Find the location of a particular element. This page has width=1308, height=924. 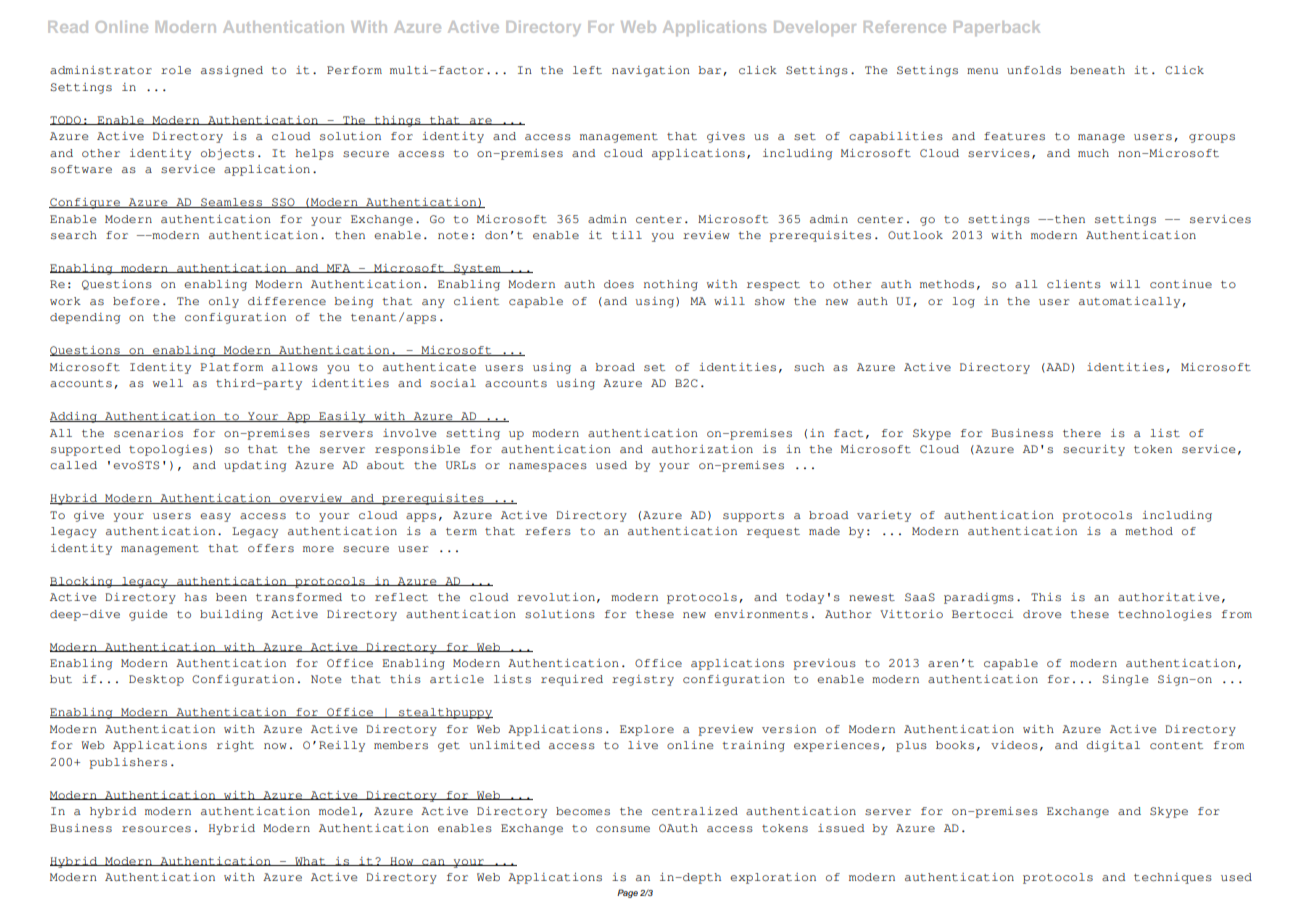

updating is located at coordinates (255, 466).
